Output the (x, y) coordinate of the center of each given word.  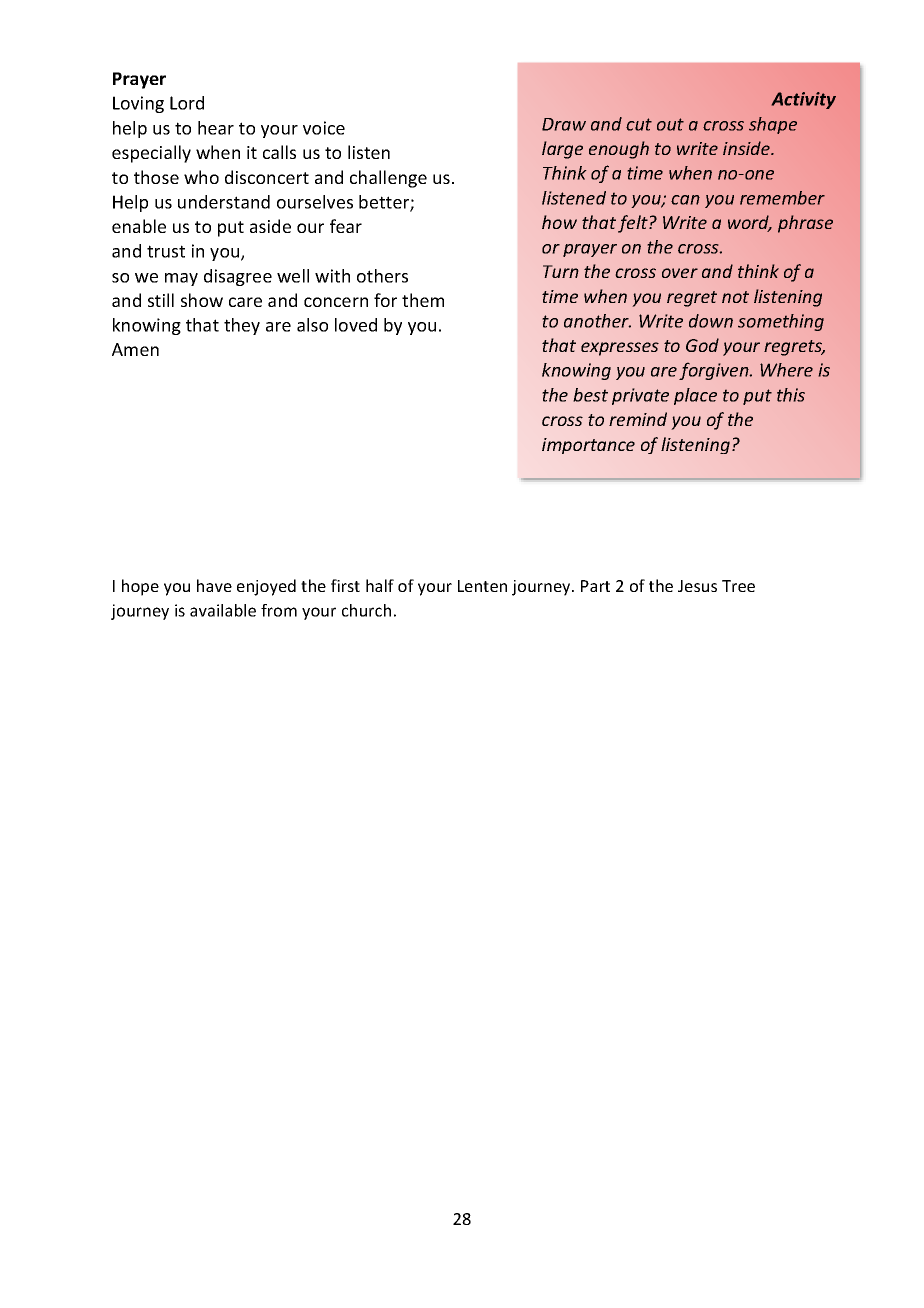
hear (216, 128)
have (214, 585)
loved (356, 325)
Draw (564, 124)
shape (773, 125)
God (702, 345)
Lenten (482, 586)
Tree (738, 586)
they (242, 326)
